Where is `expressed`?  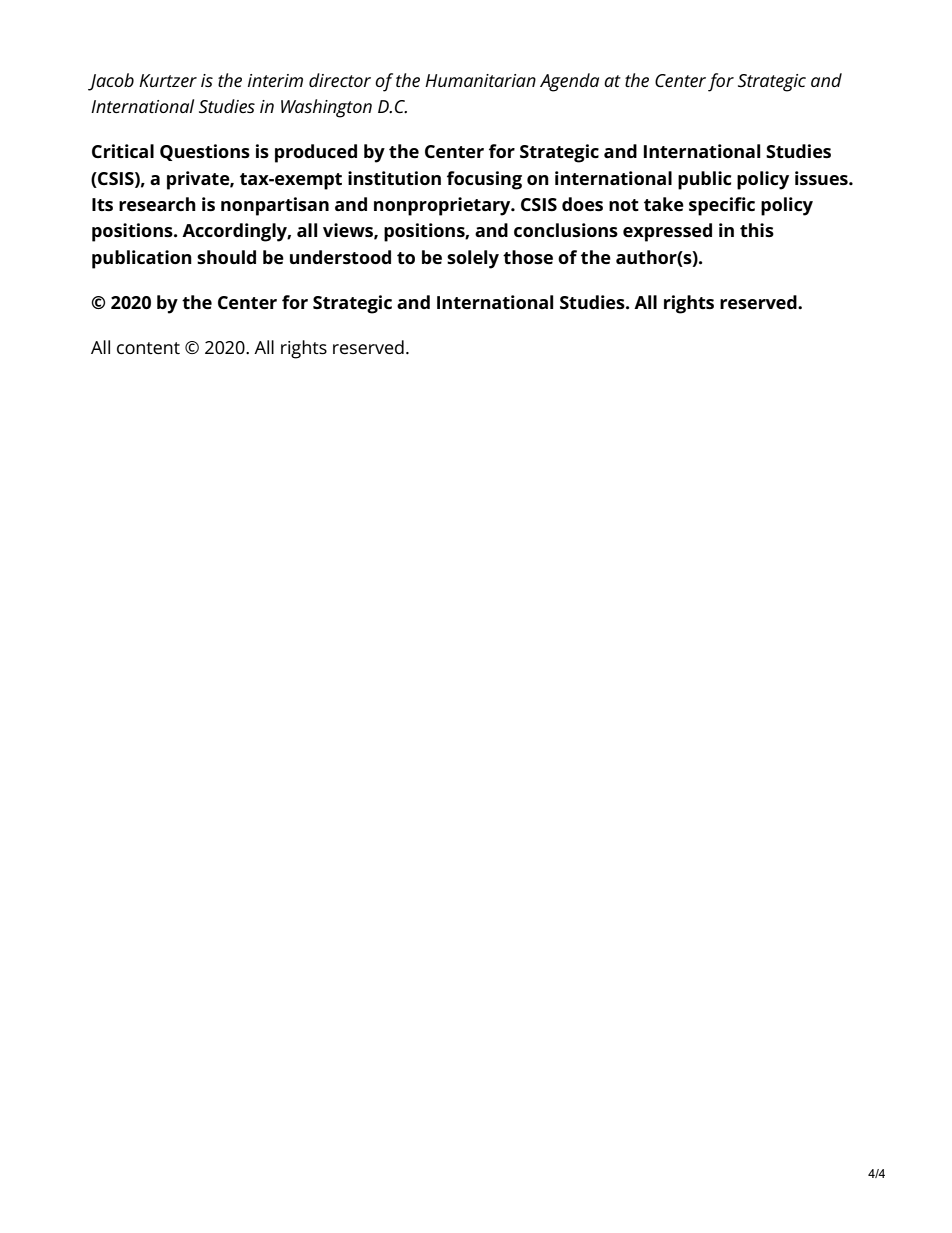 expressed is located at coordinates (667, 232).
